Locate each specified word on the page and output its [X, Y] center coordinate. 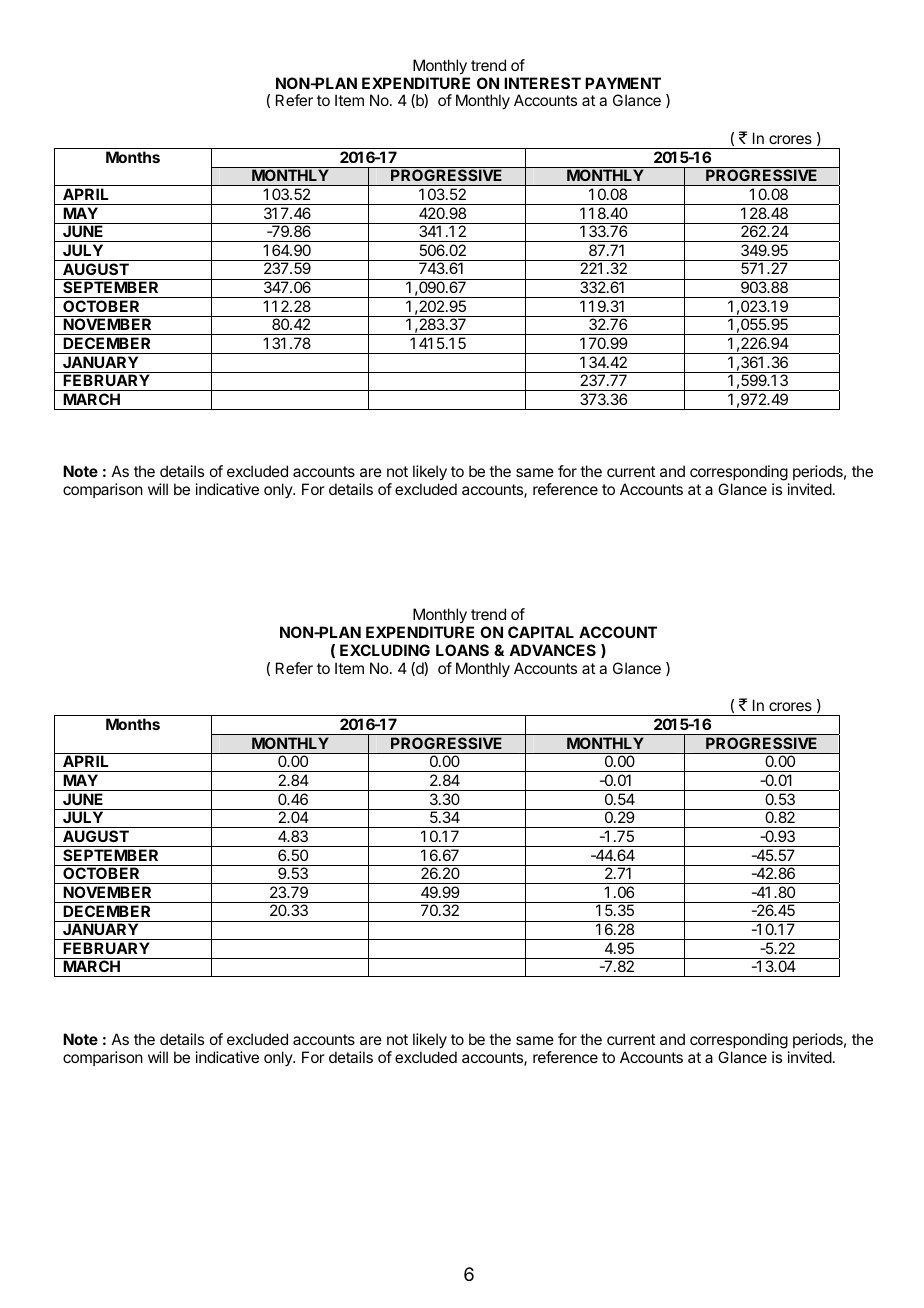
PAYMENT [623, 83]
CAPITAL [541, 632]
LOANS [462, 650]
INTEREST [542, 83]
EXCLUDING [385, 650]
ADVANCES [552, 650]
